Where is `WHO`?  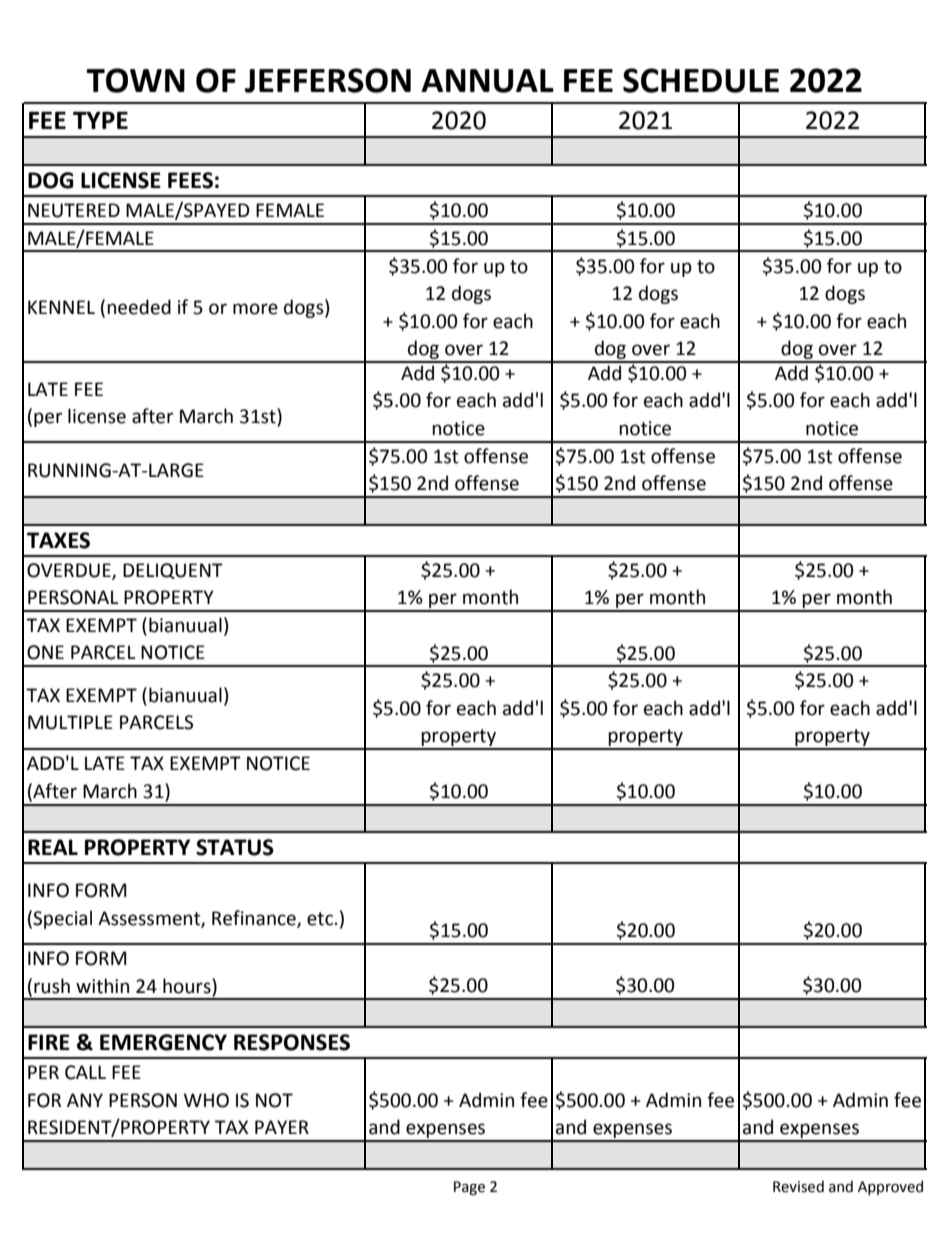
WHO is located at coordinates (206, 1100).
